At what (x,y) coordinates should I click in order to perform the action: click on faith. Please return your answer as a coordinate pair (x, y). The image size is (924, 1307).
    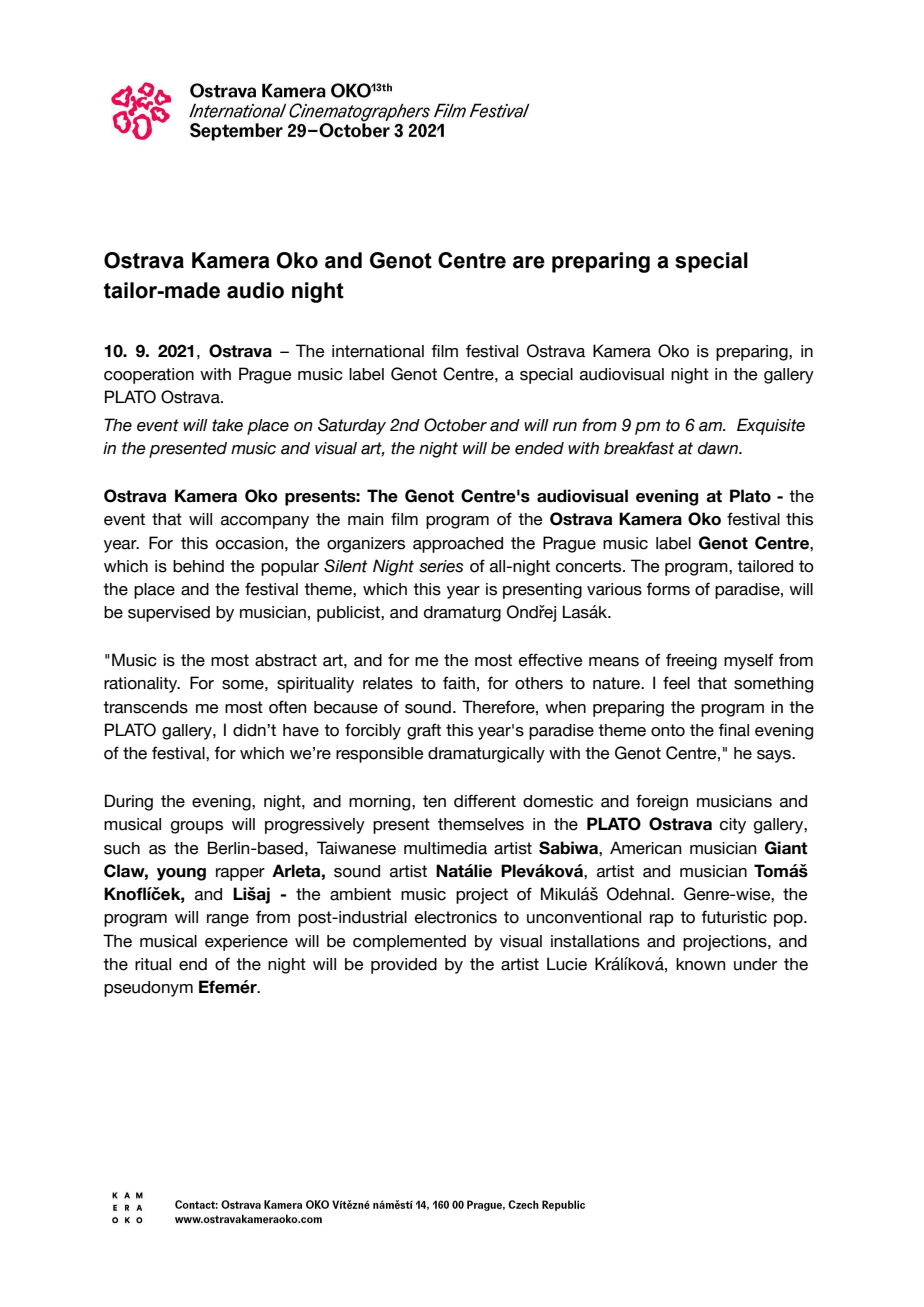
    Looking at the image, I should click on (459, 683).
